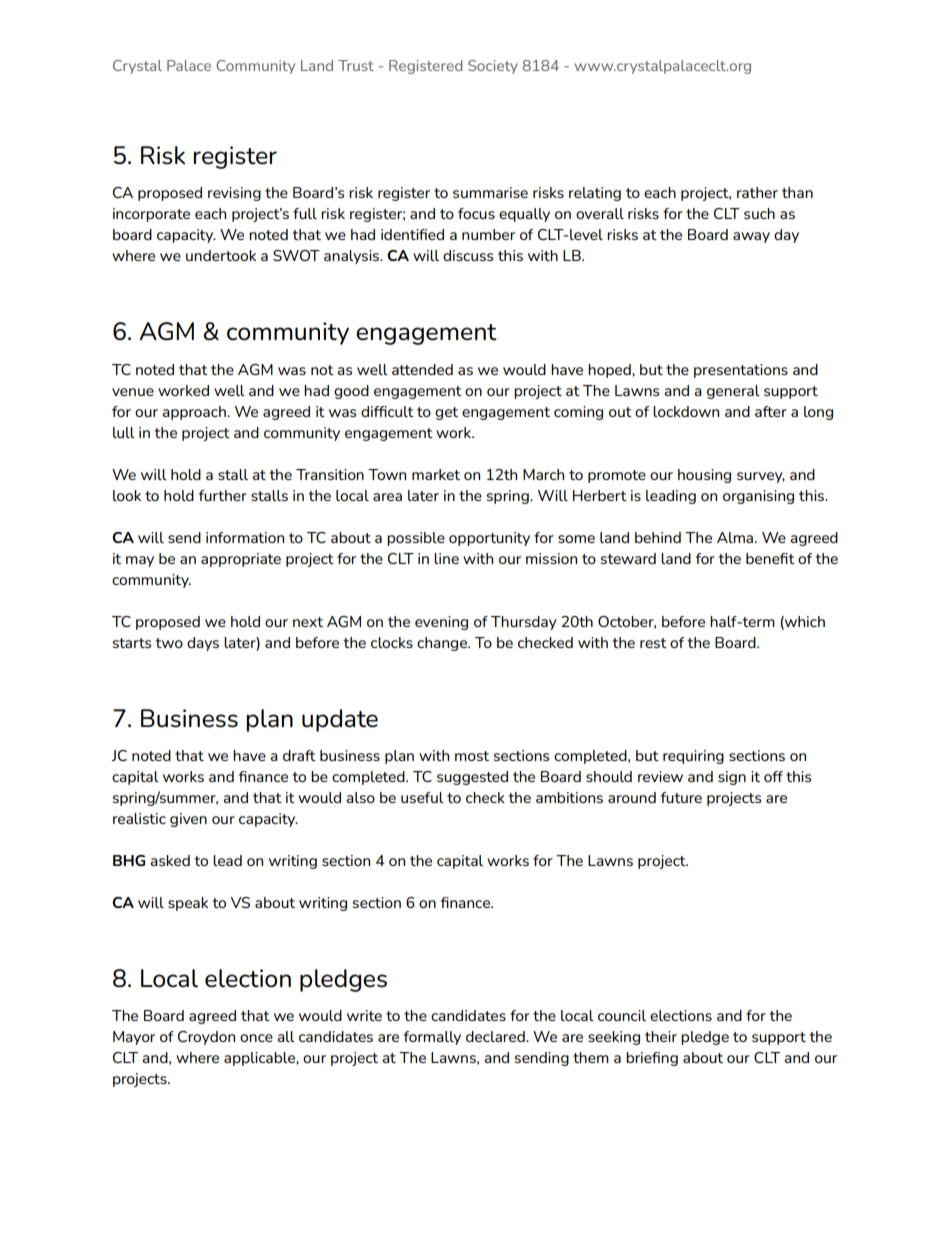 This page has width=952, height=1233. Describe the element at coordinates (234, 194) in the page. I see `revising` at that location.
